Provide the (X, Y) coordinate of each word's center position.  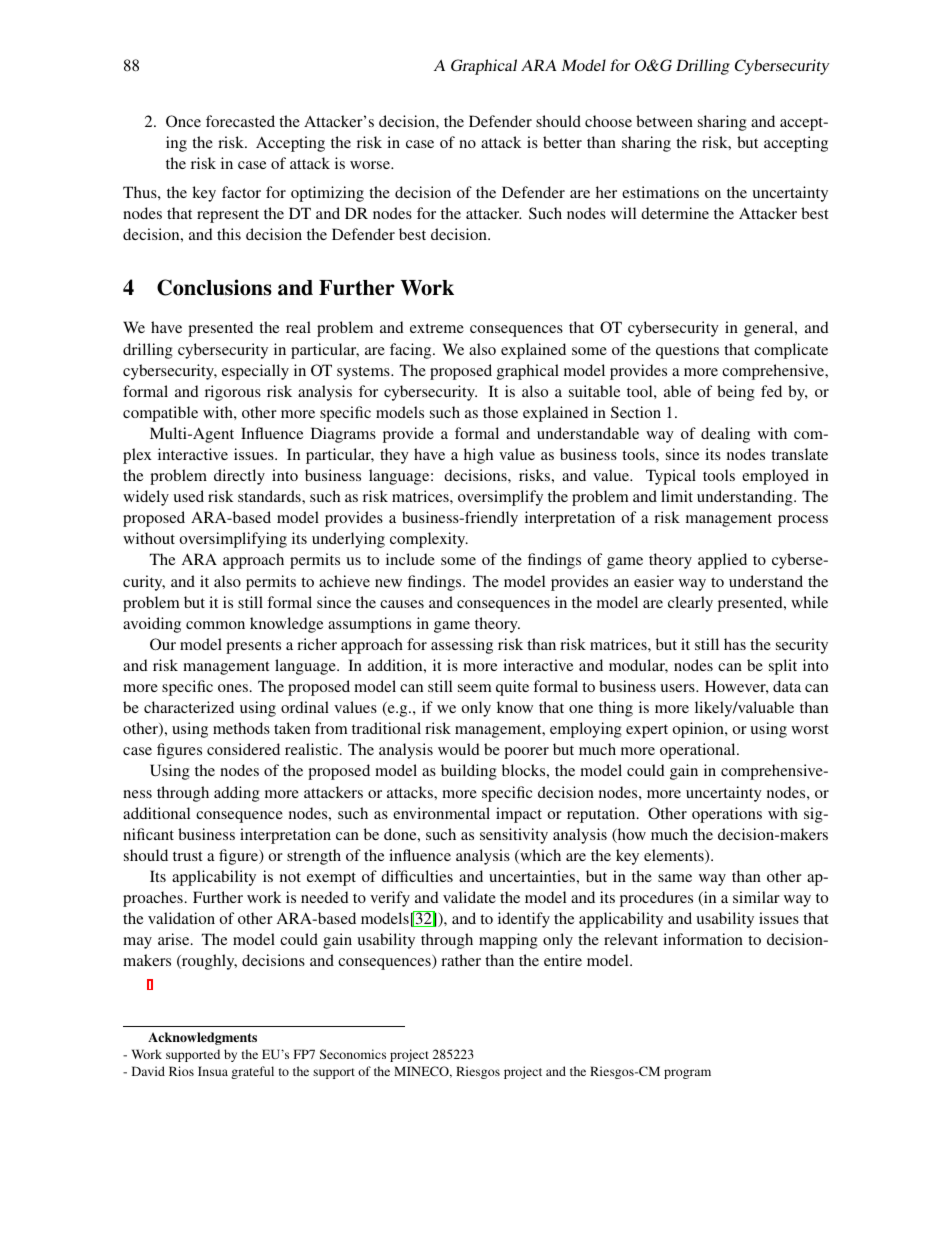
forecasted (240, 121)
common (215, 625)
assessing (462, 646)
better (562, 142)
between (664, 121)
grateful (252, 1072)
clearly (690, 604)
